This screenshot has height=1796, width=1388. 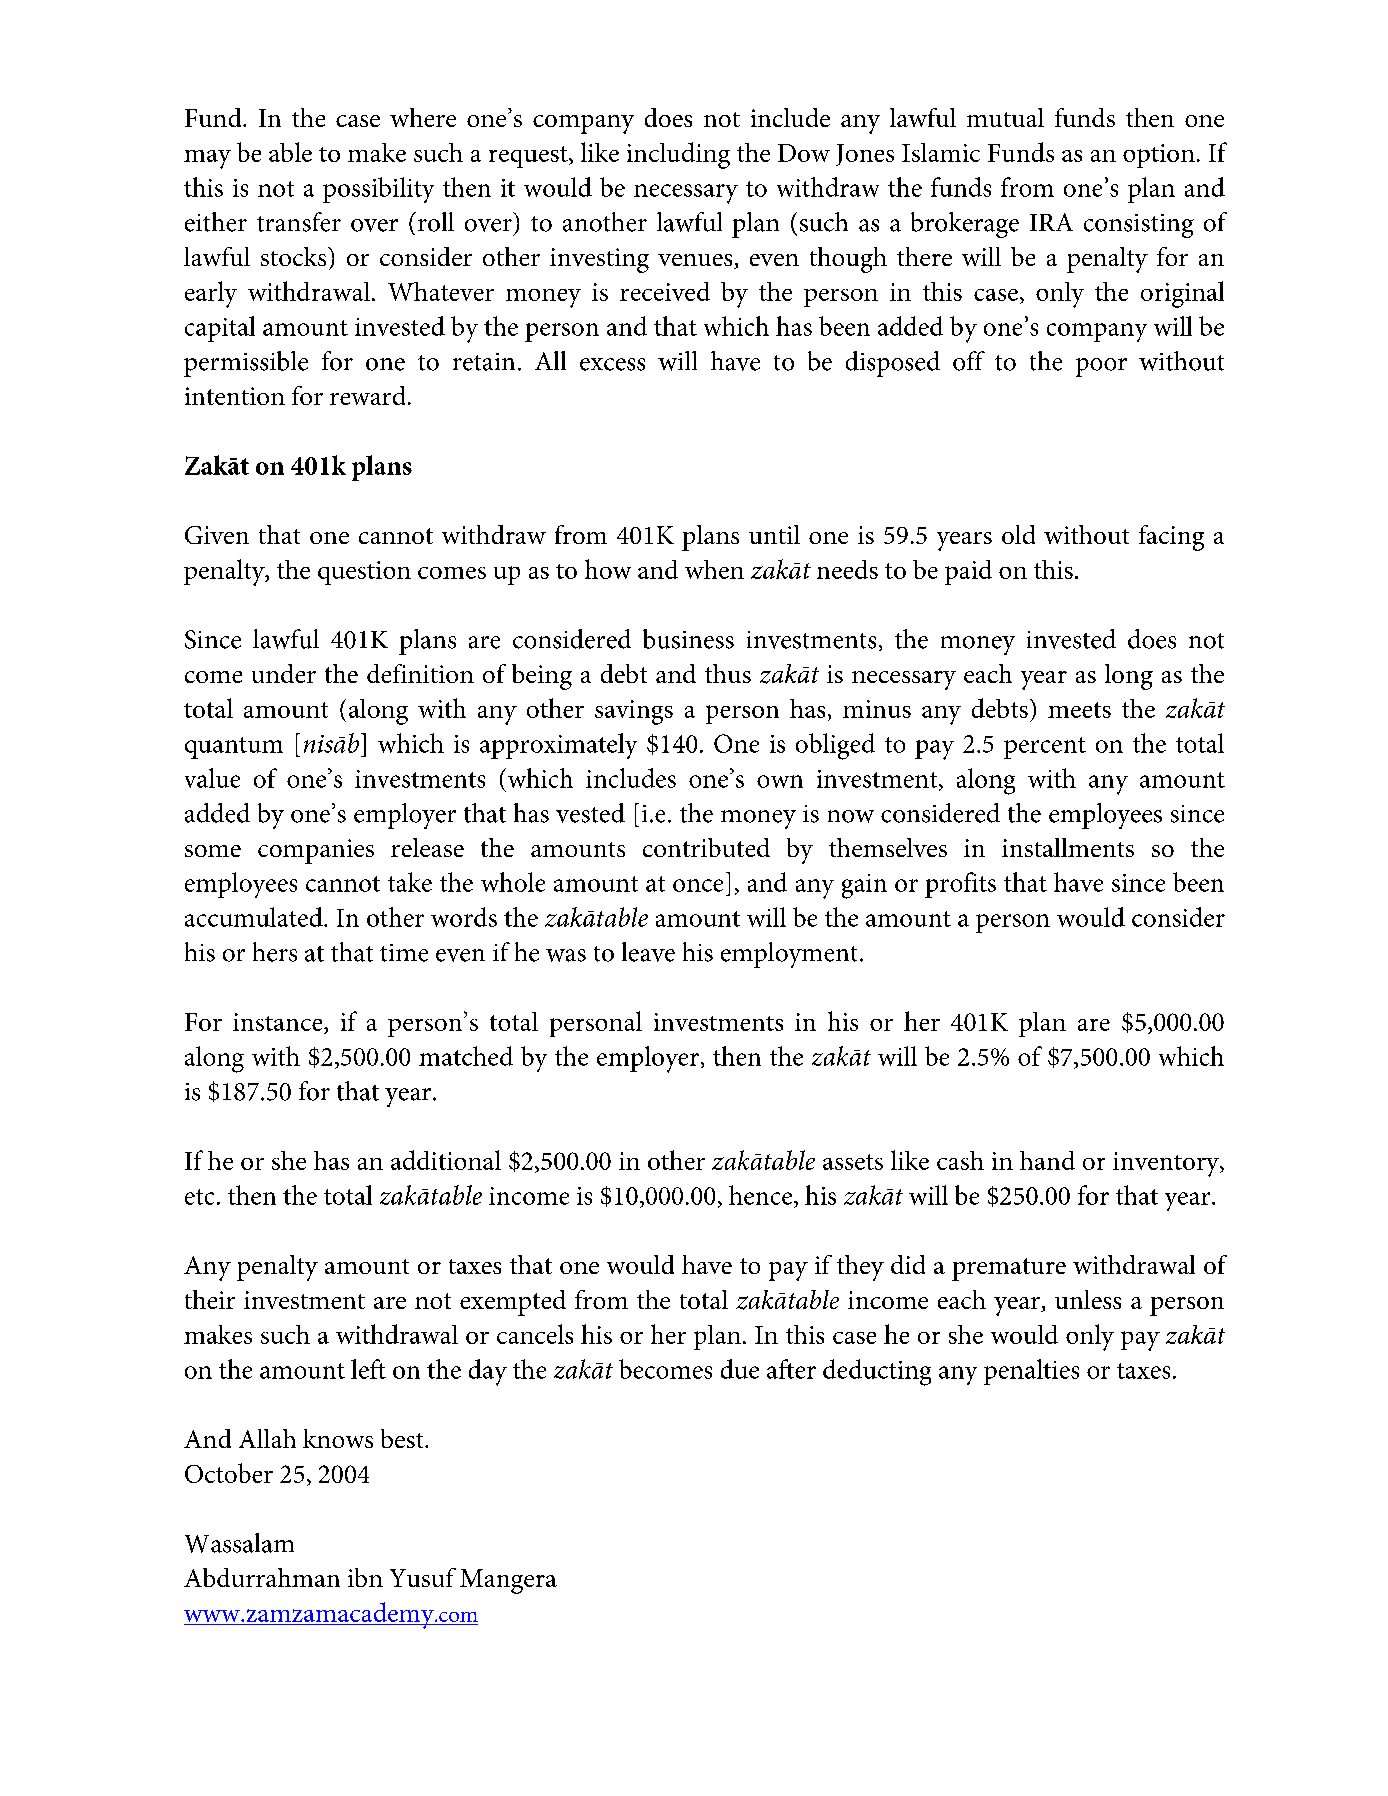 I want to click on ibn, so click(x=365, y=1577).
